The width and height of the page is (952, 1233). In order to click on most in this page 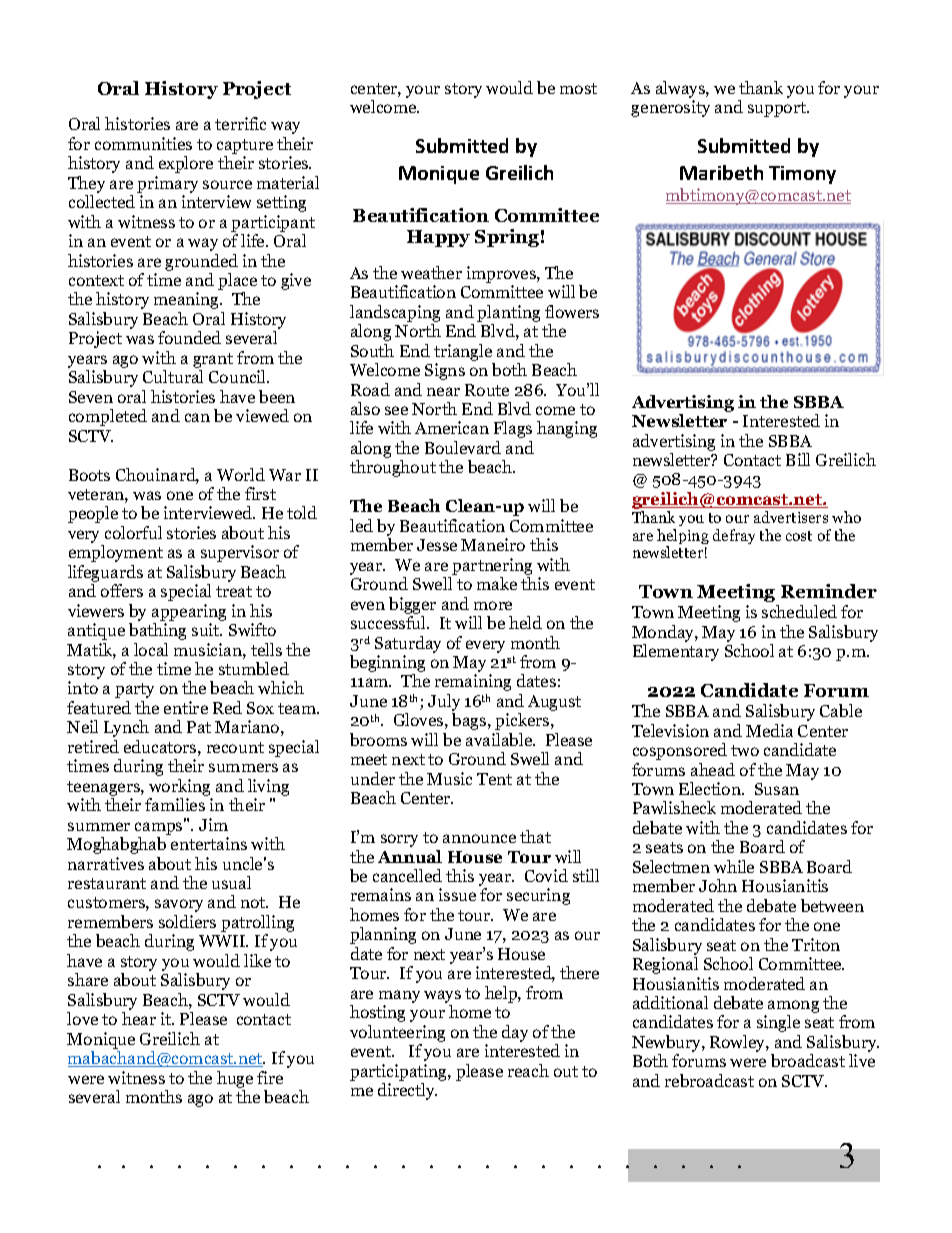, I will do `click(578, 88)`.
